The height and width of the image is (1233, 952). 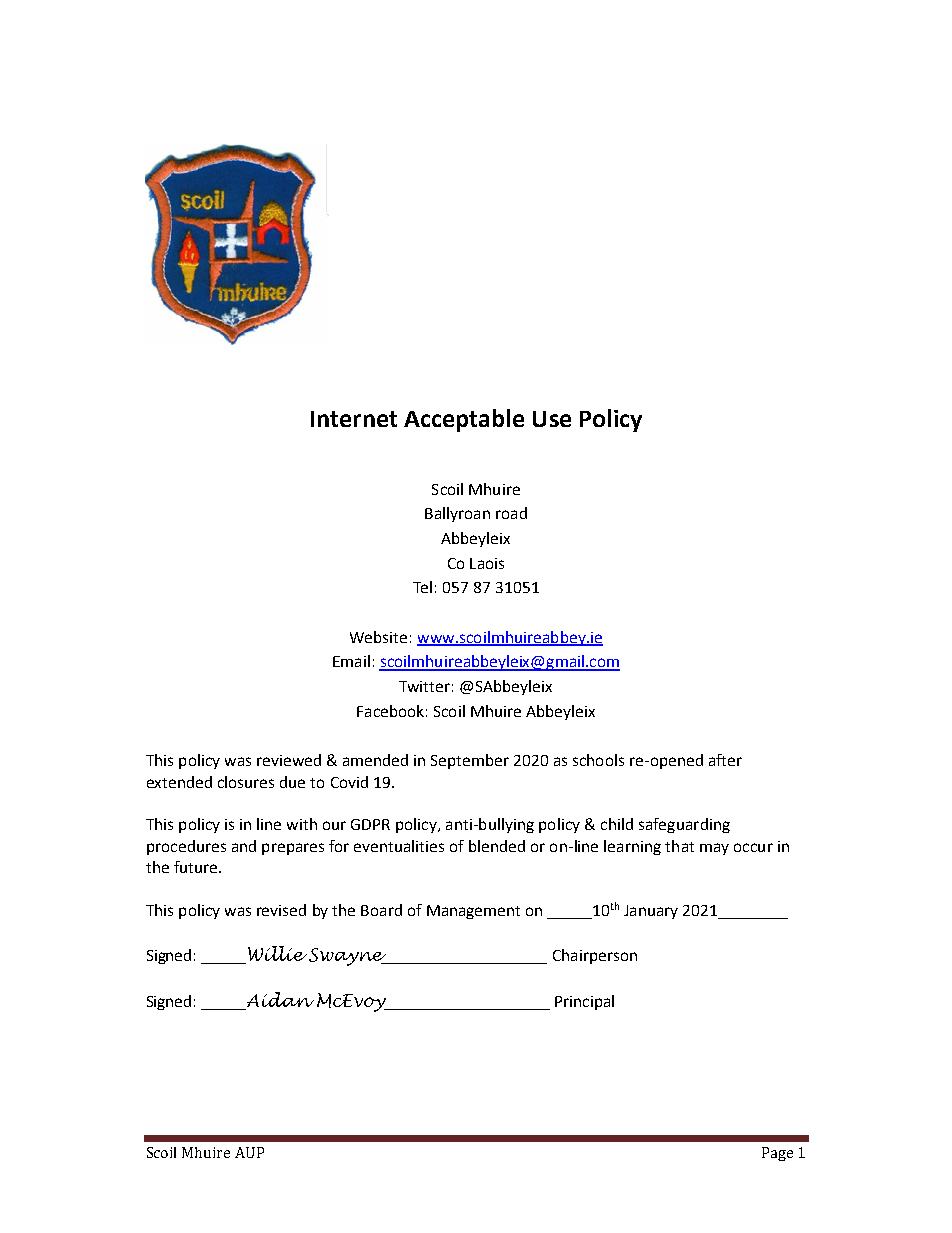 What do you see at coordinates (725, 760) in the image?
I see `after` at bounding box center [725, 760].
